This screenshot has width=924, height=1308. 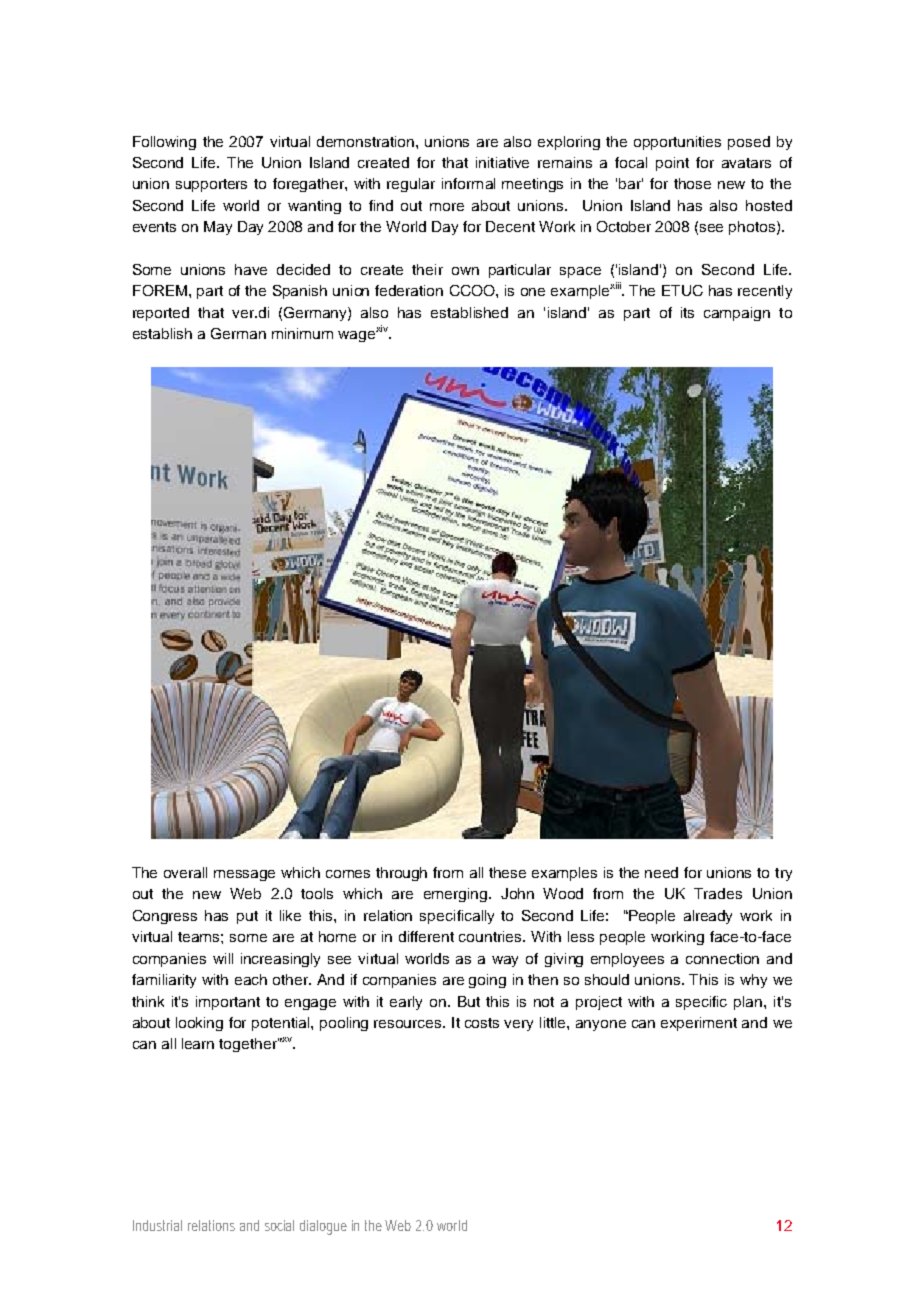 What do you see at coordinates (692, 183) in the screenshot?
I see `those` at bounding box center [692, 183].
